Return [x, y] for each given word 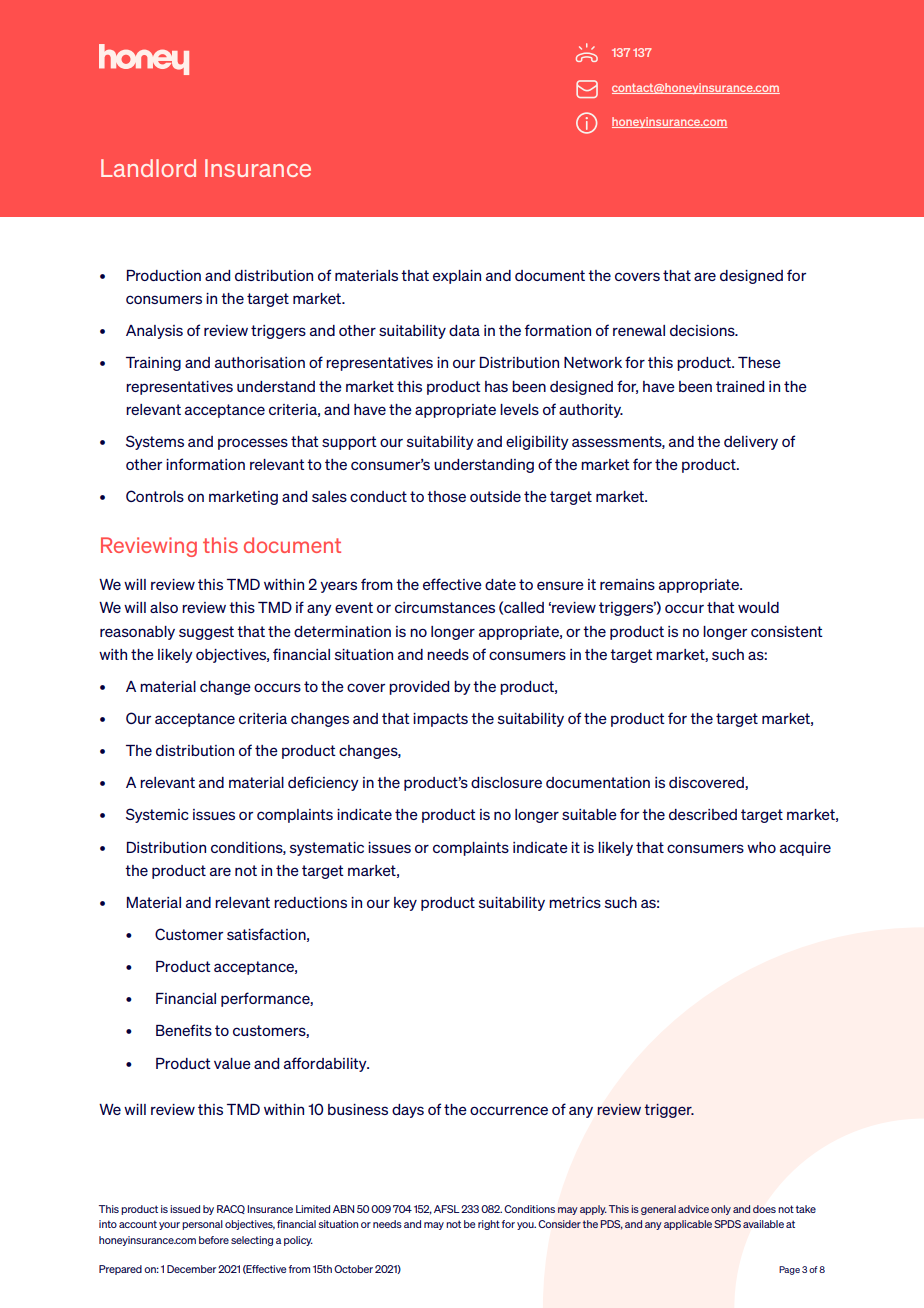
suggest [206, 633]
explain [457, 277]
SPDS [727, 1224]
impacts [440, 720]
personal [202, 1225]
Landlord [148, 168]
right [489, 1225]
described [703, 814]
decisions [703, 330]
